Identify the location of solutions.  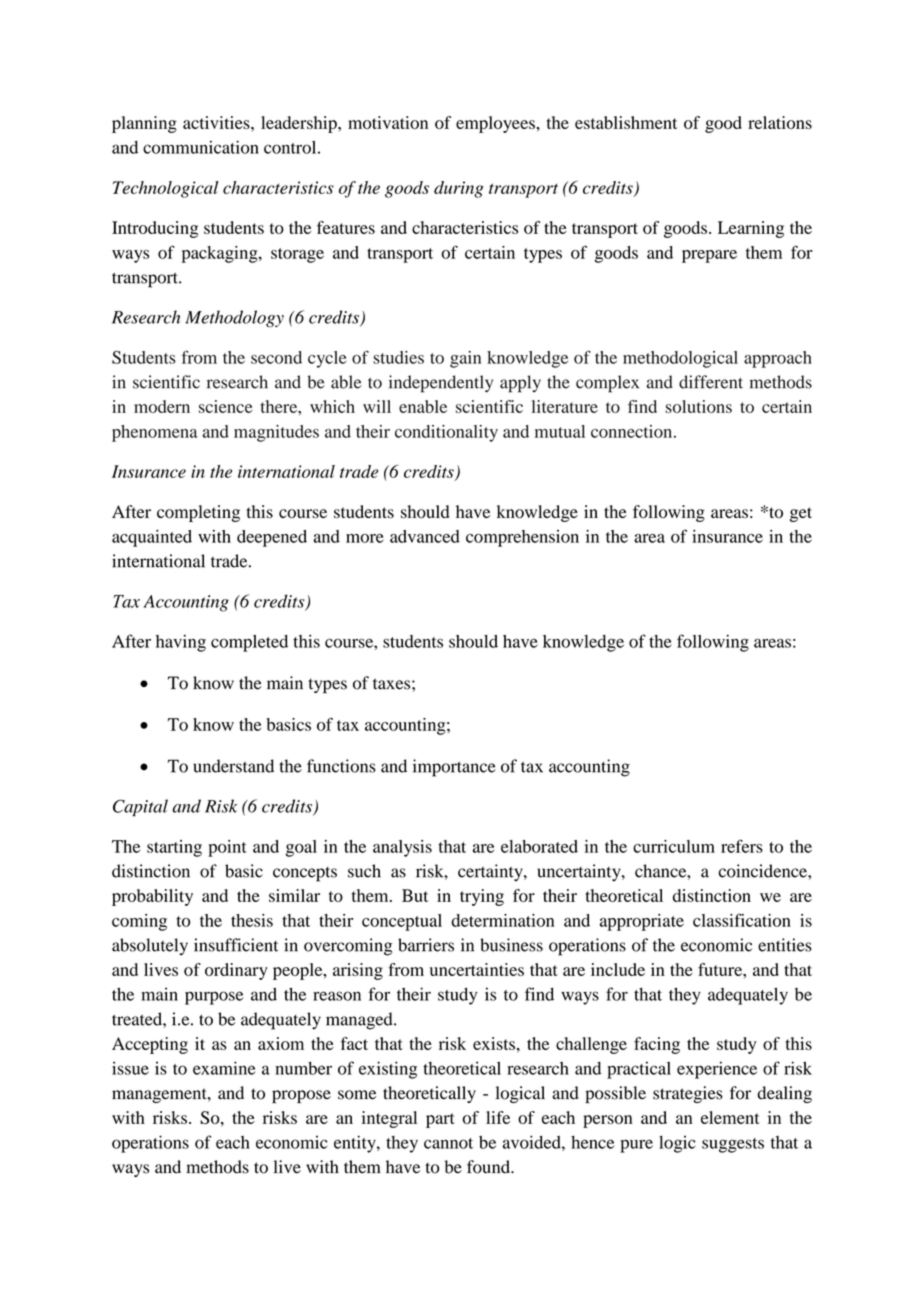
(698, 406).
